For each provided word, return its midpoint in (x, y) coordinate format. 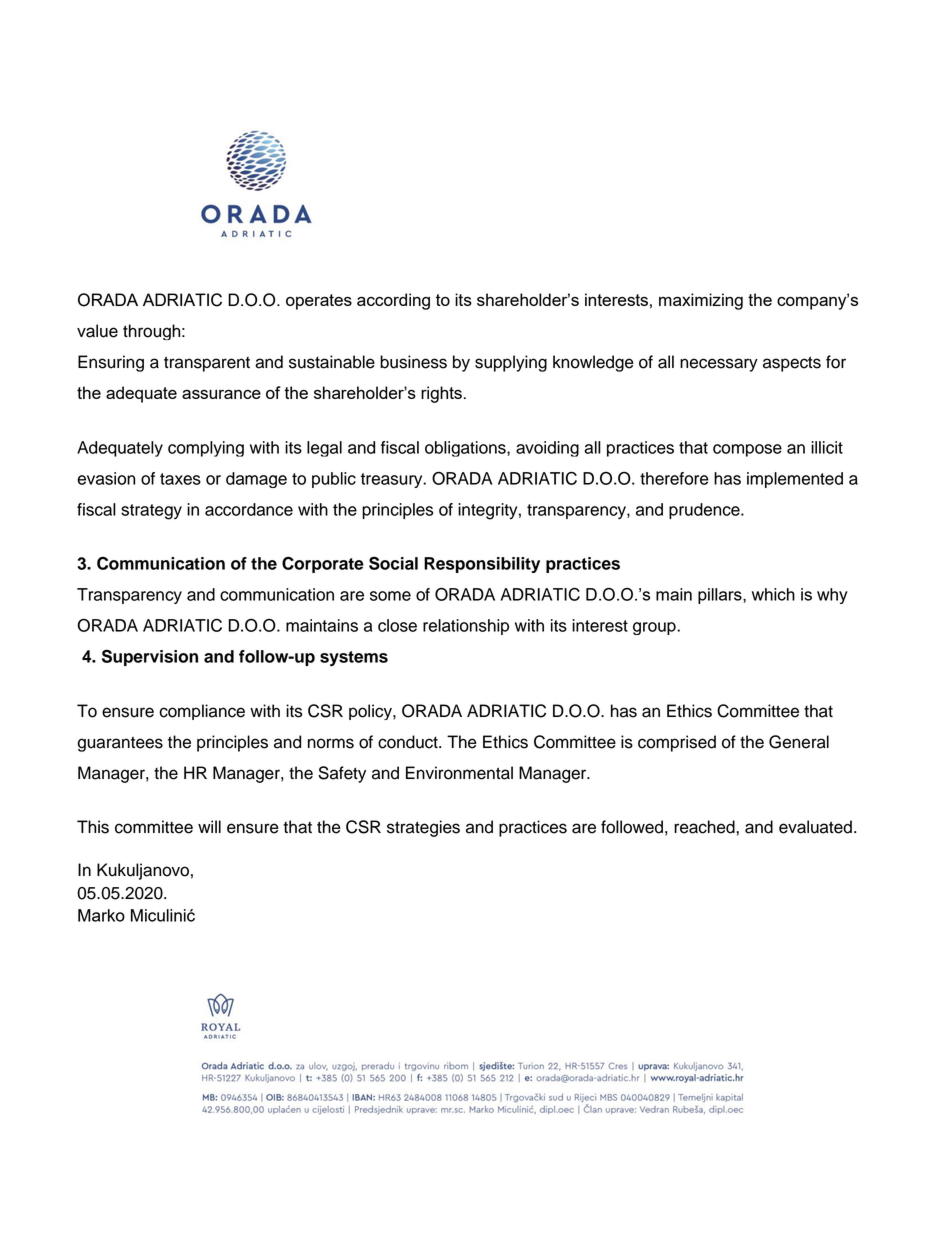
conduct (409, 742)
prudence (705, 511)
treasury (393, 480)
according (393, 301)
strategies (423, 828)
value (97, 331)
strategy (151, 512)
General (799, 742)
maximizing (701, 301)
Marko (101, 915)
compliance (202, 712)
